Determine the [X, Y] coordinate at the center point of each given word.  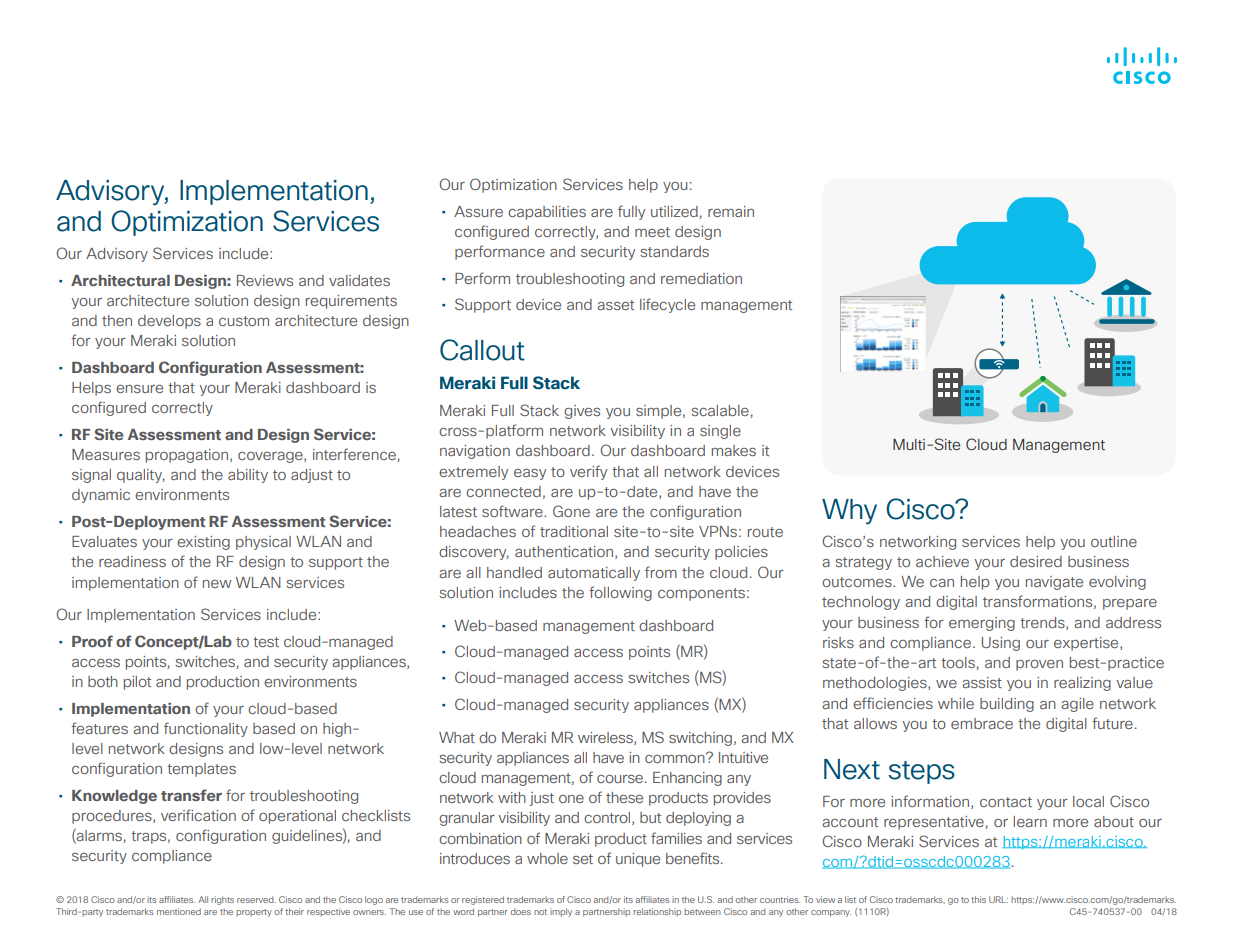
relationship [657, 912]
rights [222, 900]
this [978, 899]
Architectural [120, 280]
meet [652, 232]
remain [731, 211]
